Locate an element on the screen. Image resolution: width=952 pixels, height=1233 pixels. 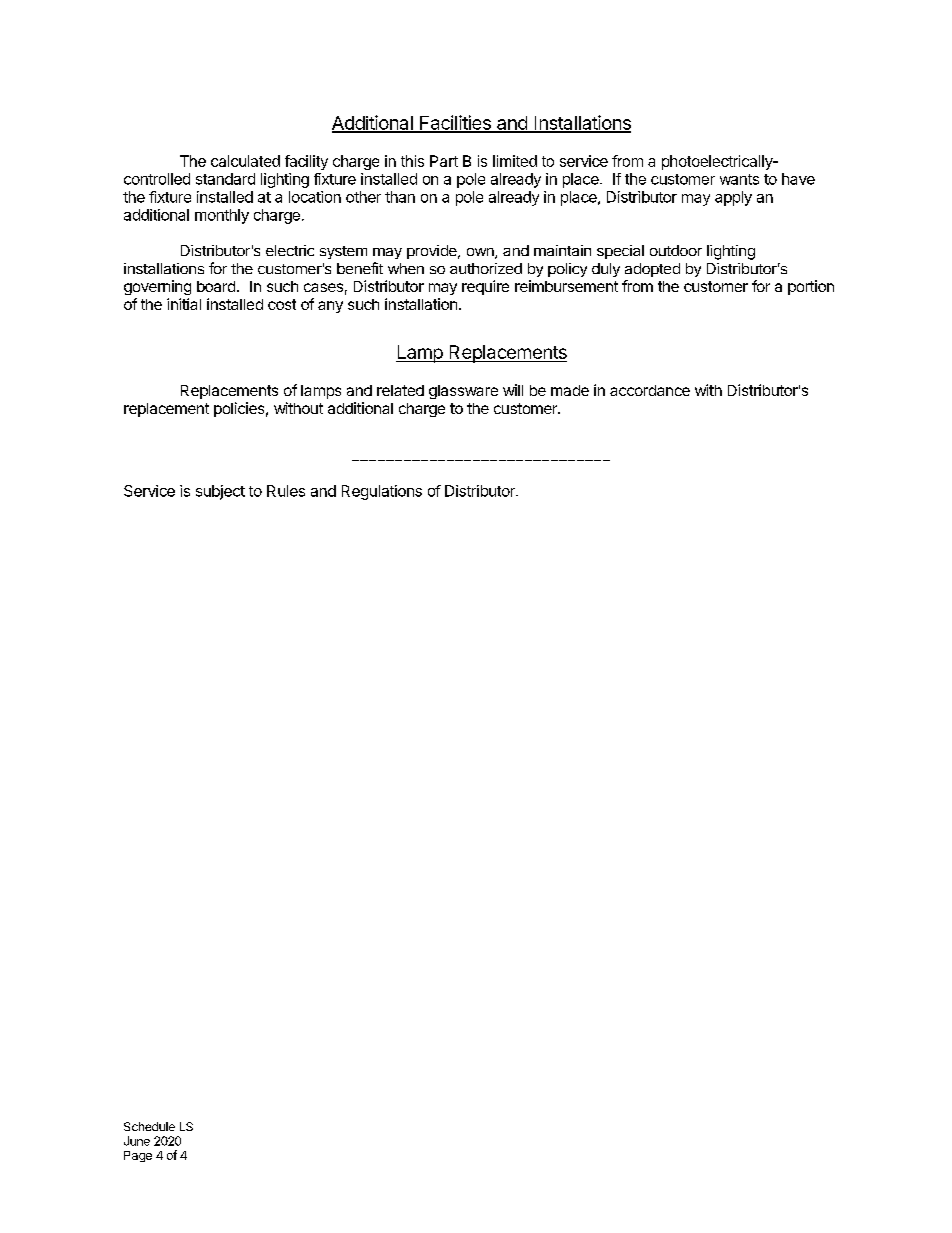
related is located at coordinates (400, 390).
